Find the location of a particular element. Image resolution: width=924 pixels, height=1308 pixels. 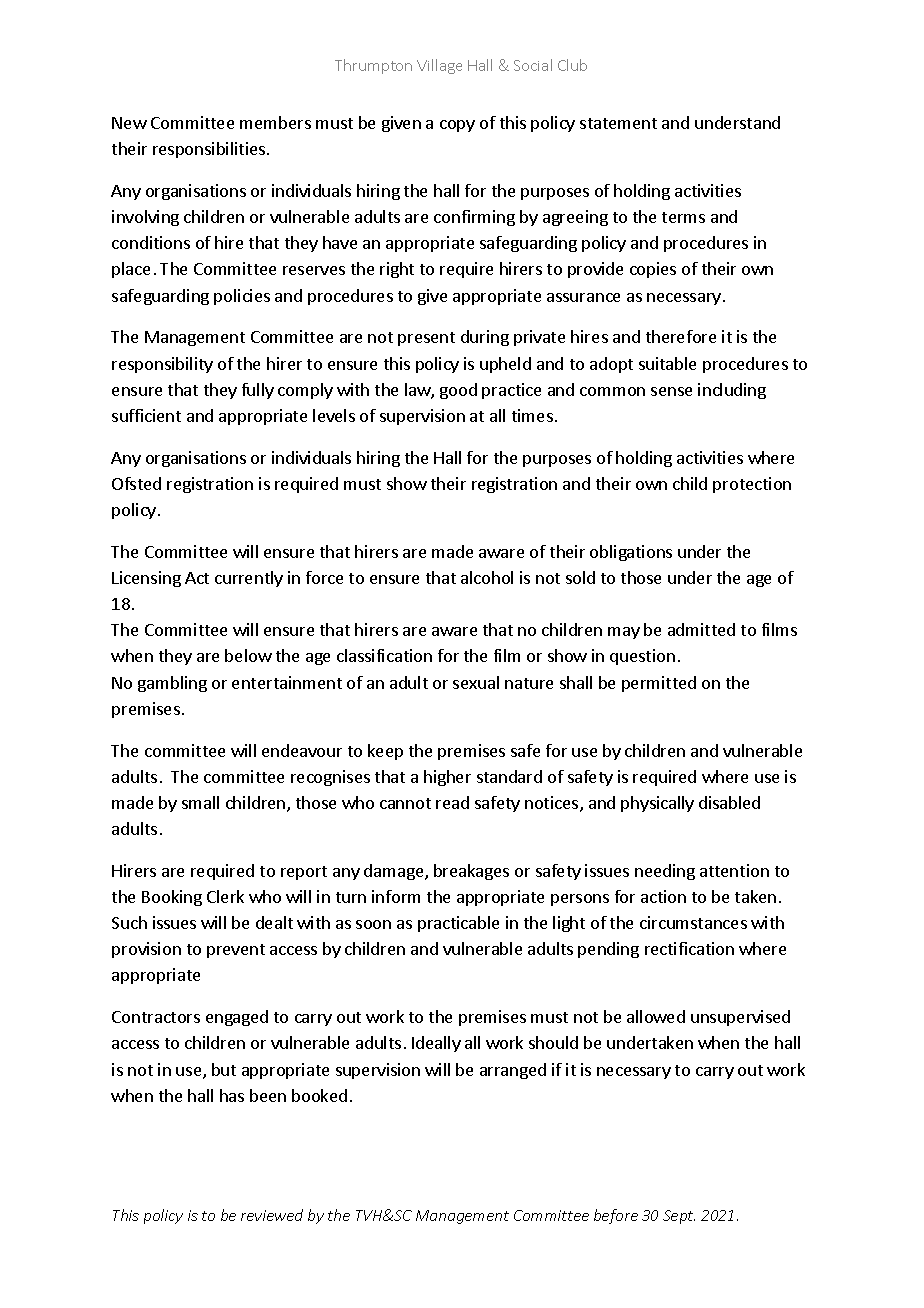

practicable is located at coordinates (458, 924).
